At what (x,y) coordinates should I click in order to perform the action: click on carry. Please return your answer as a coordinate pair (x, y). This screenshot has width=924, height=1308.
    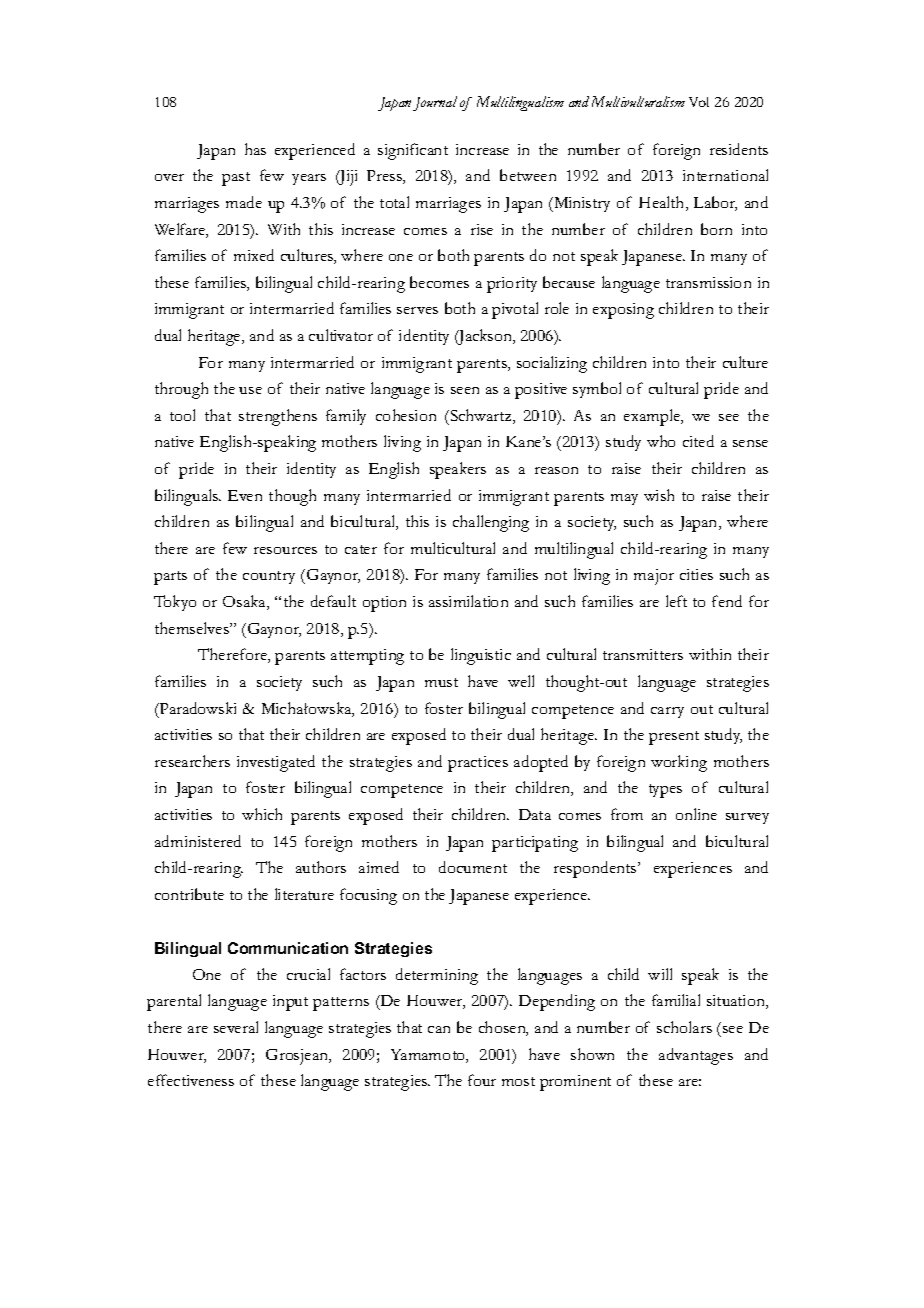
    Looking at the image, I should click on (667, 712).
